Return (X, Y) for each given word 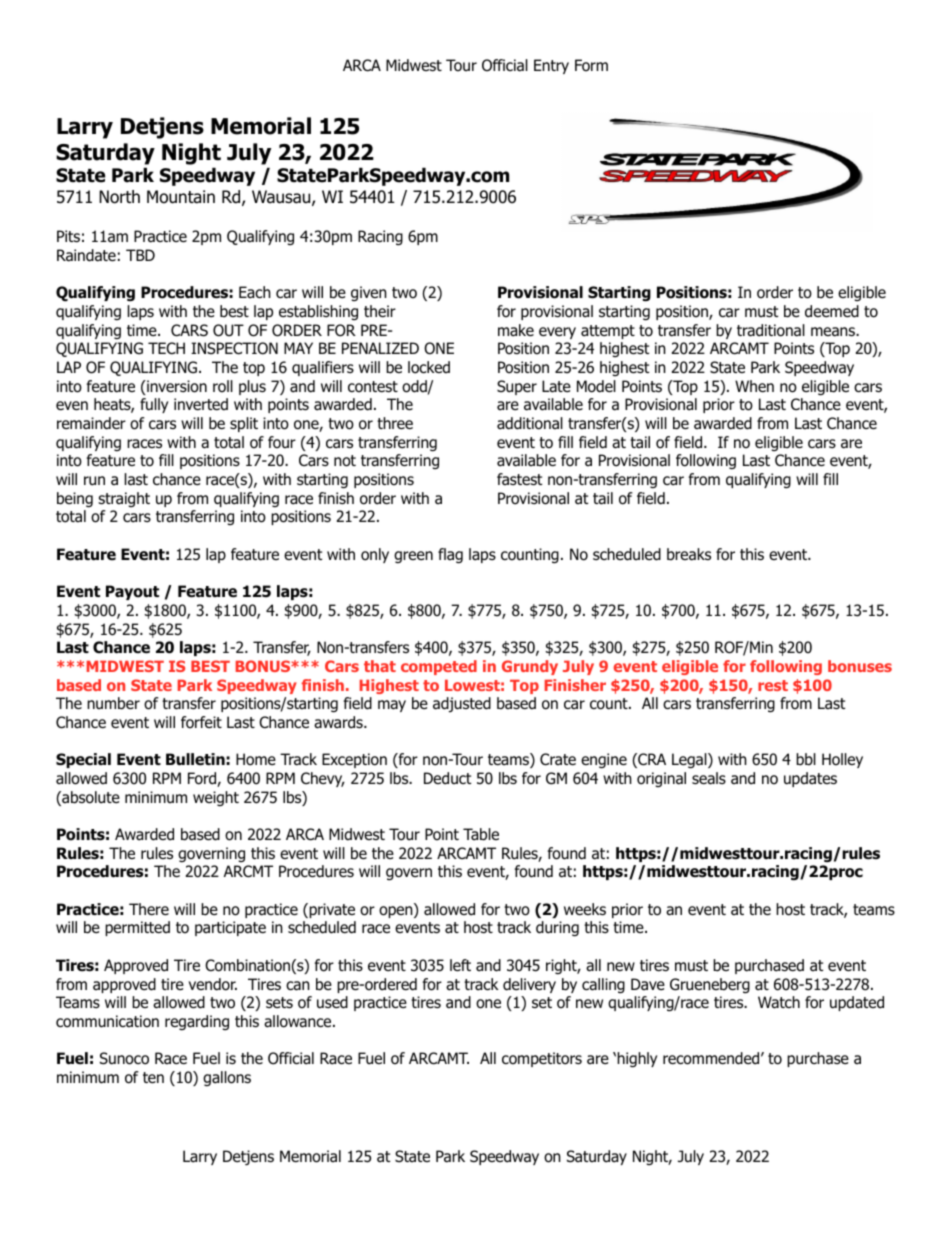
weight (216, 798)
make (516, 330)
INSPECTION (234, 348)
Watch (779, 1002)
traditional (771, 330)
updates (810, 779)
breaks (689, 554)
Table (481, 834)
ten (153, 1077)
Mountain (181, 197)
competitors (542, 1059)
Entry (551, 66)
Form (591, 65)
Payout (132, 592)
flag (450, 556)
